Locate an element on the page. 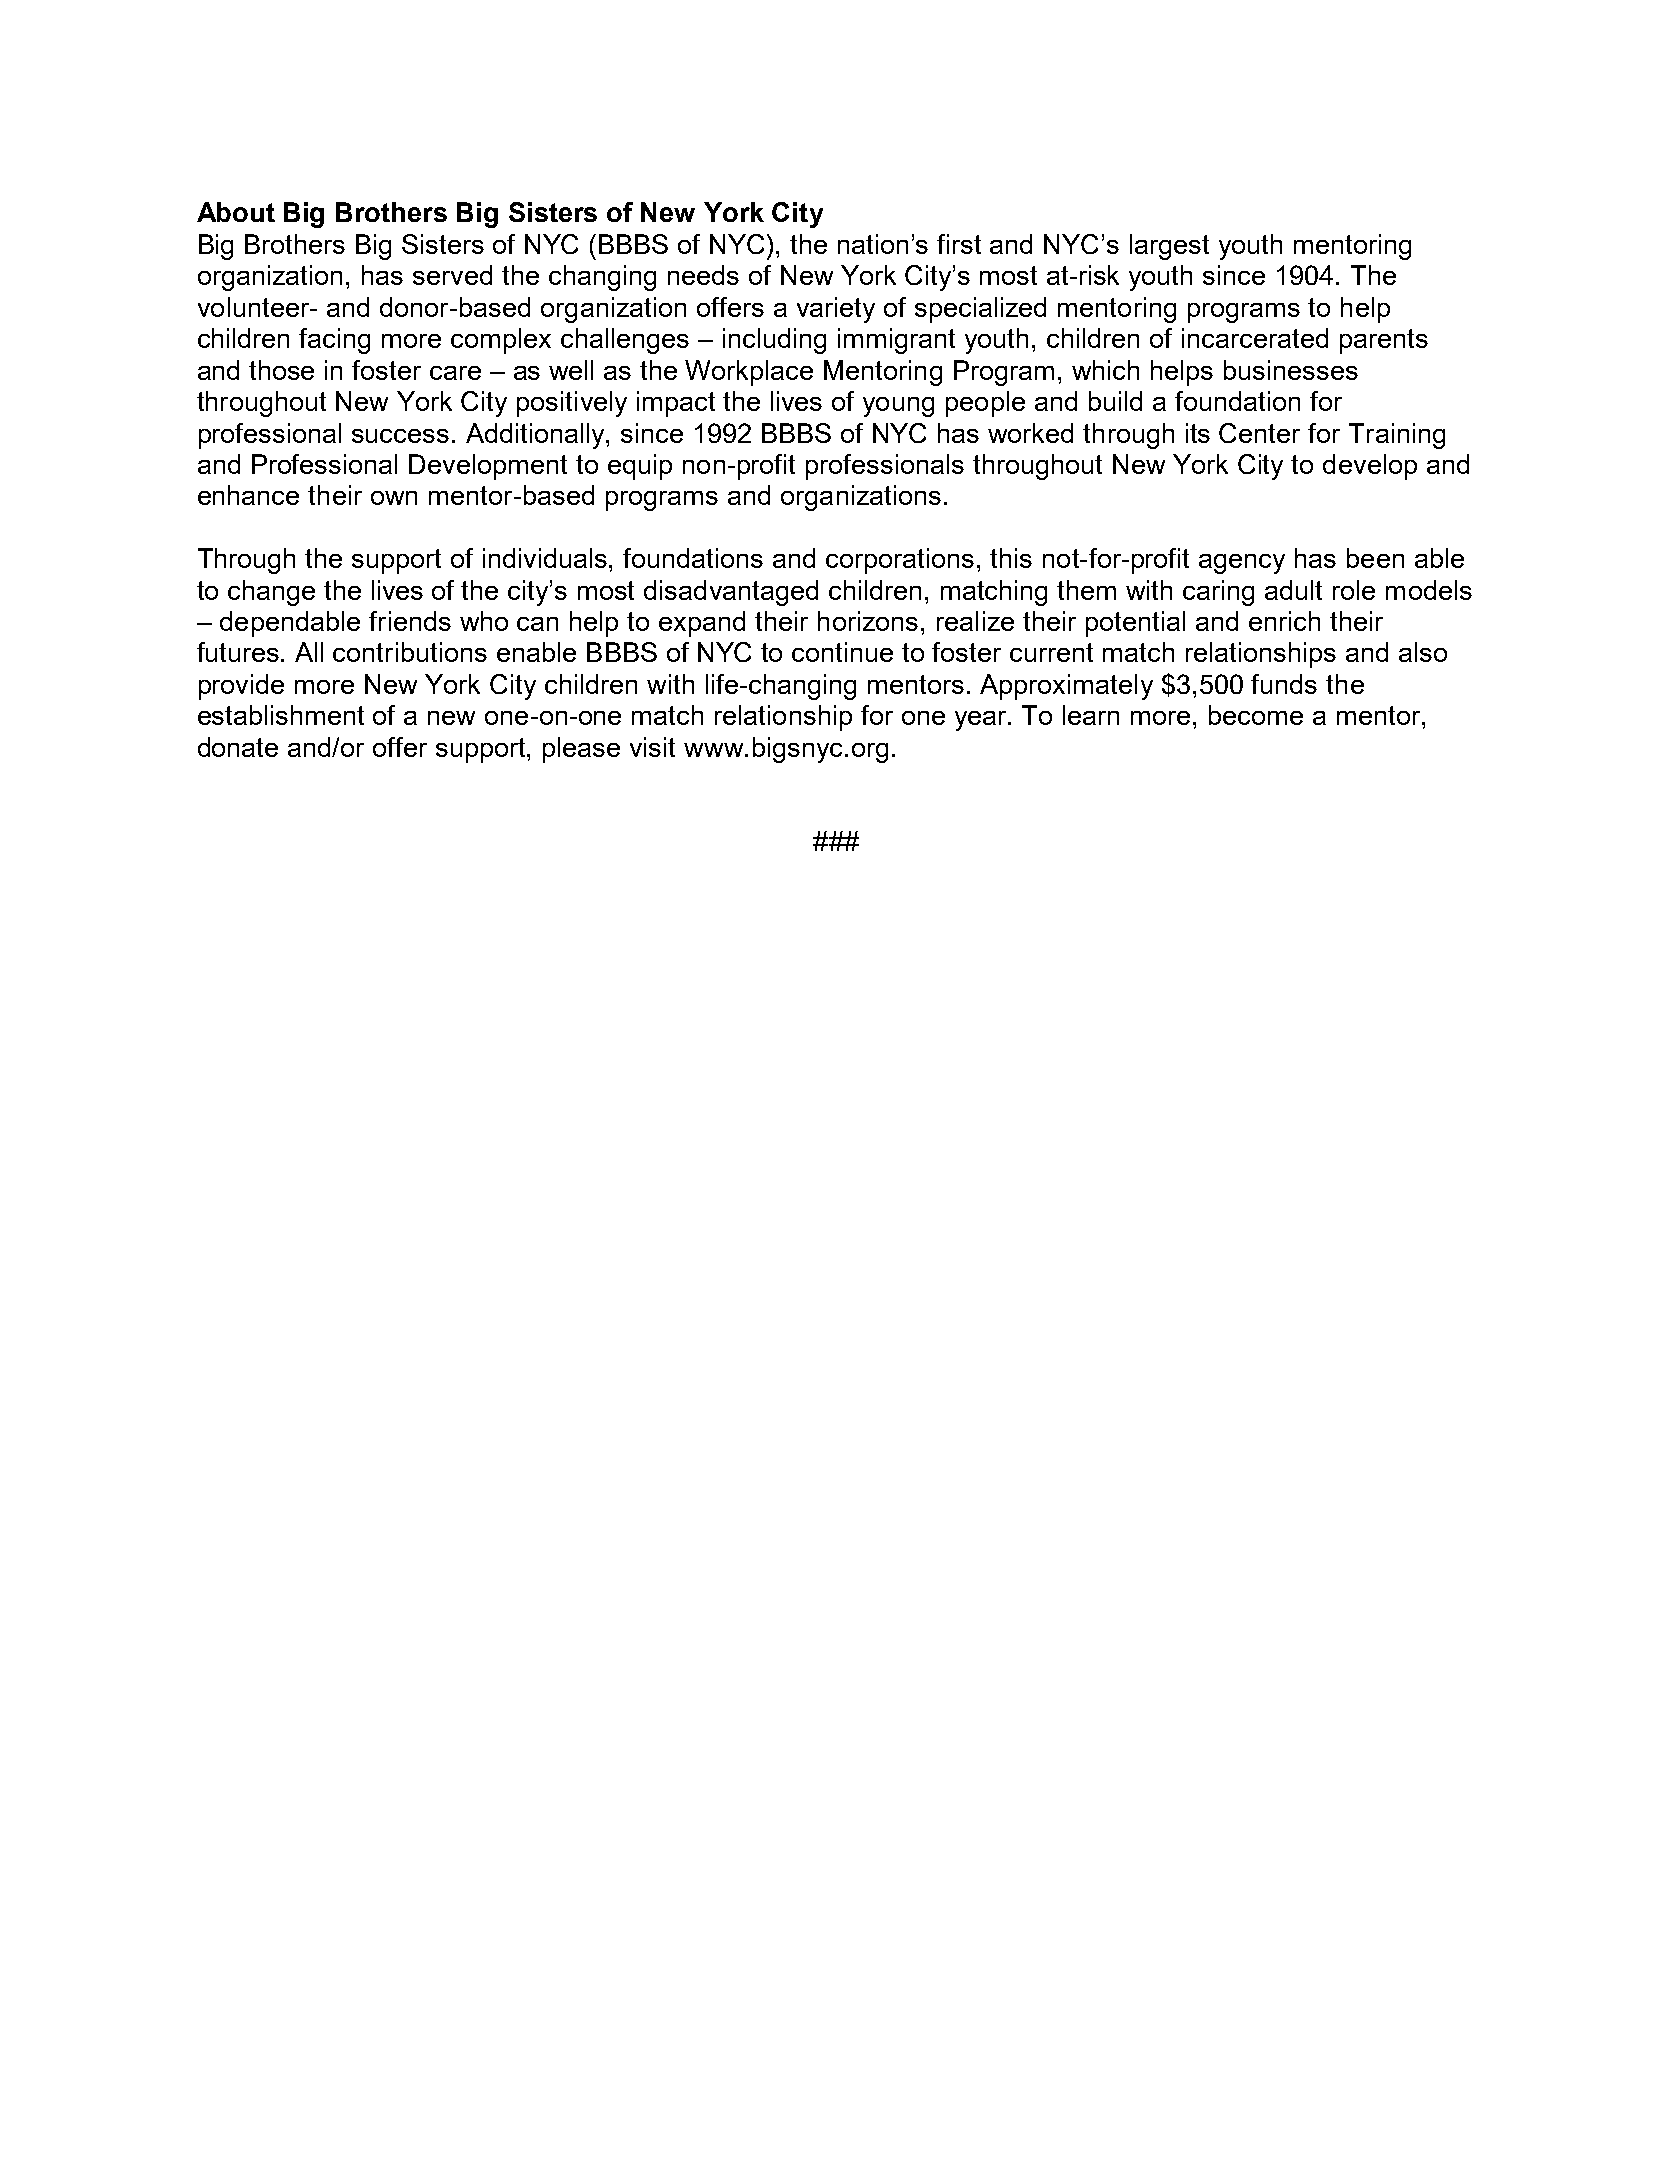 This page has height=2165, width=1673. first is located at coordinates (959, 244).
